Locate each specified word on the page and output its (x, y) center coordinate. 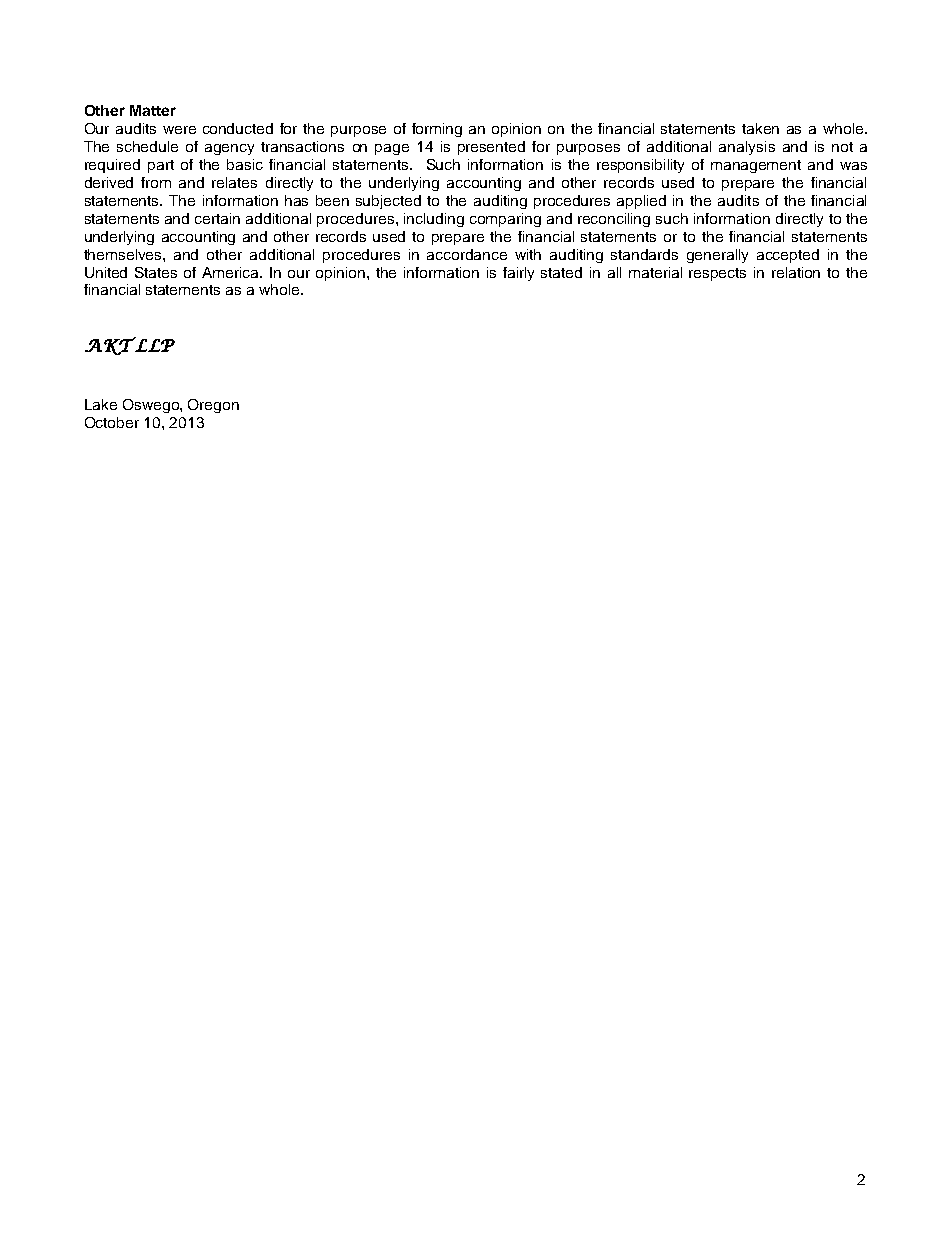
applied (641, 202)
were (179, 130)
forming (437, 130)
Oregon (213, 406)
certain (217, 218)
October (112, 422)
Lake (101, 404)
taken (760, 128)
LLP (154, 344)
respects (717, 274)
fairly (518, 274)
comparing (505, 220)
